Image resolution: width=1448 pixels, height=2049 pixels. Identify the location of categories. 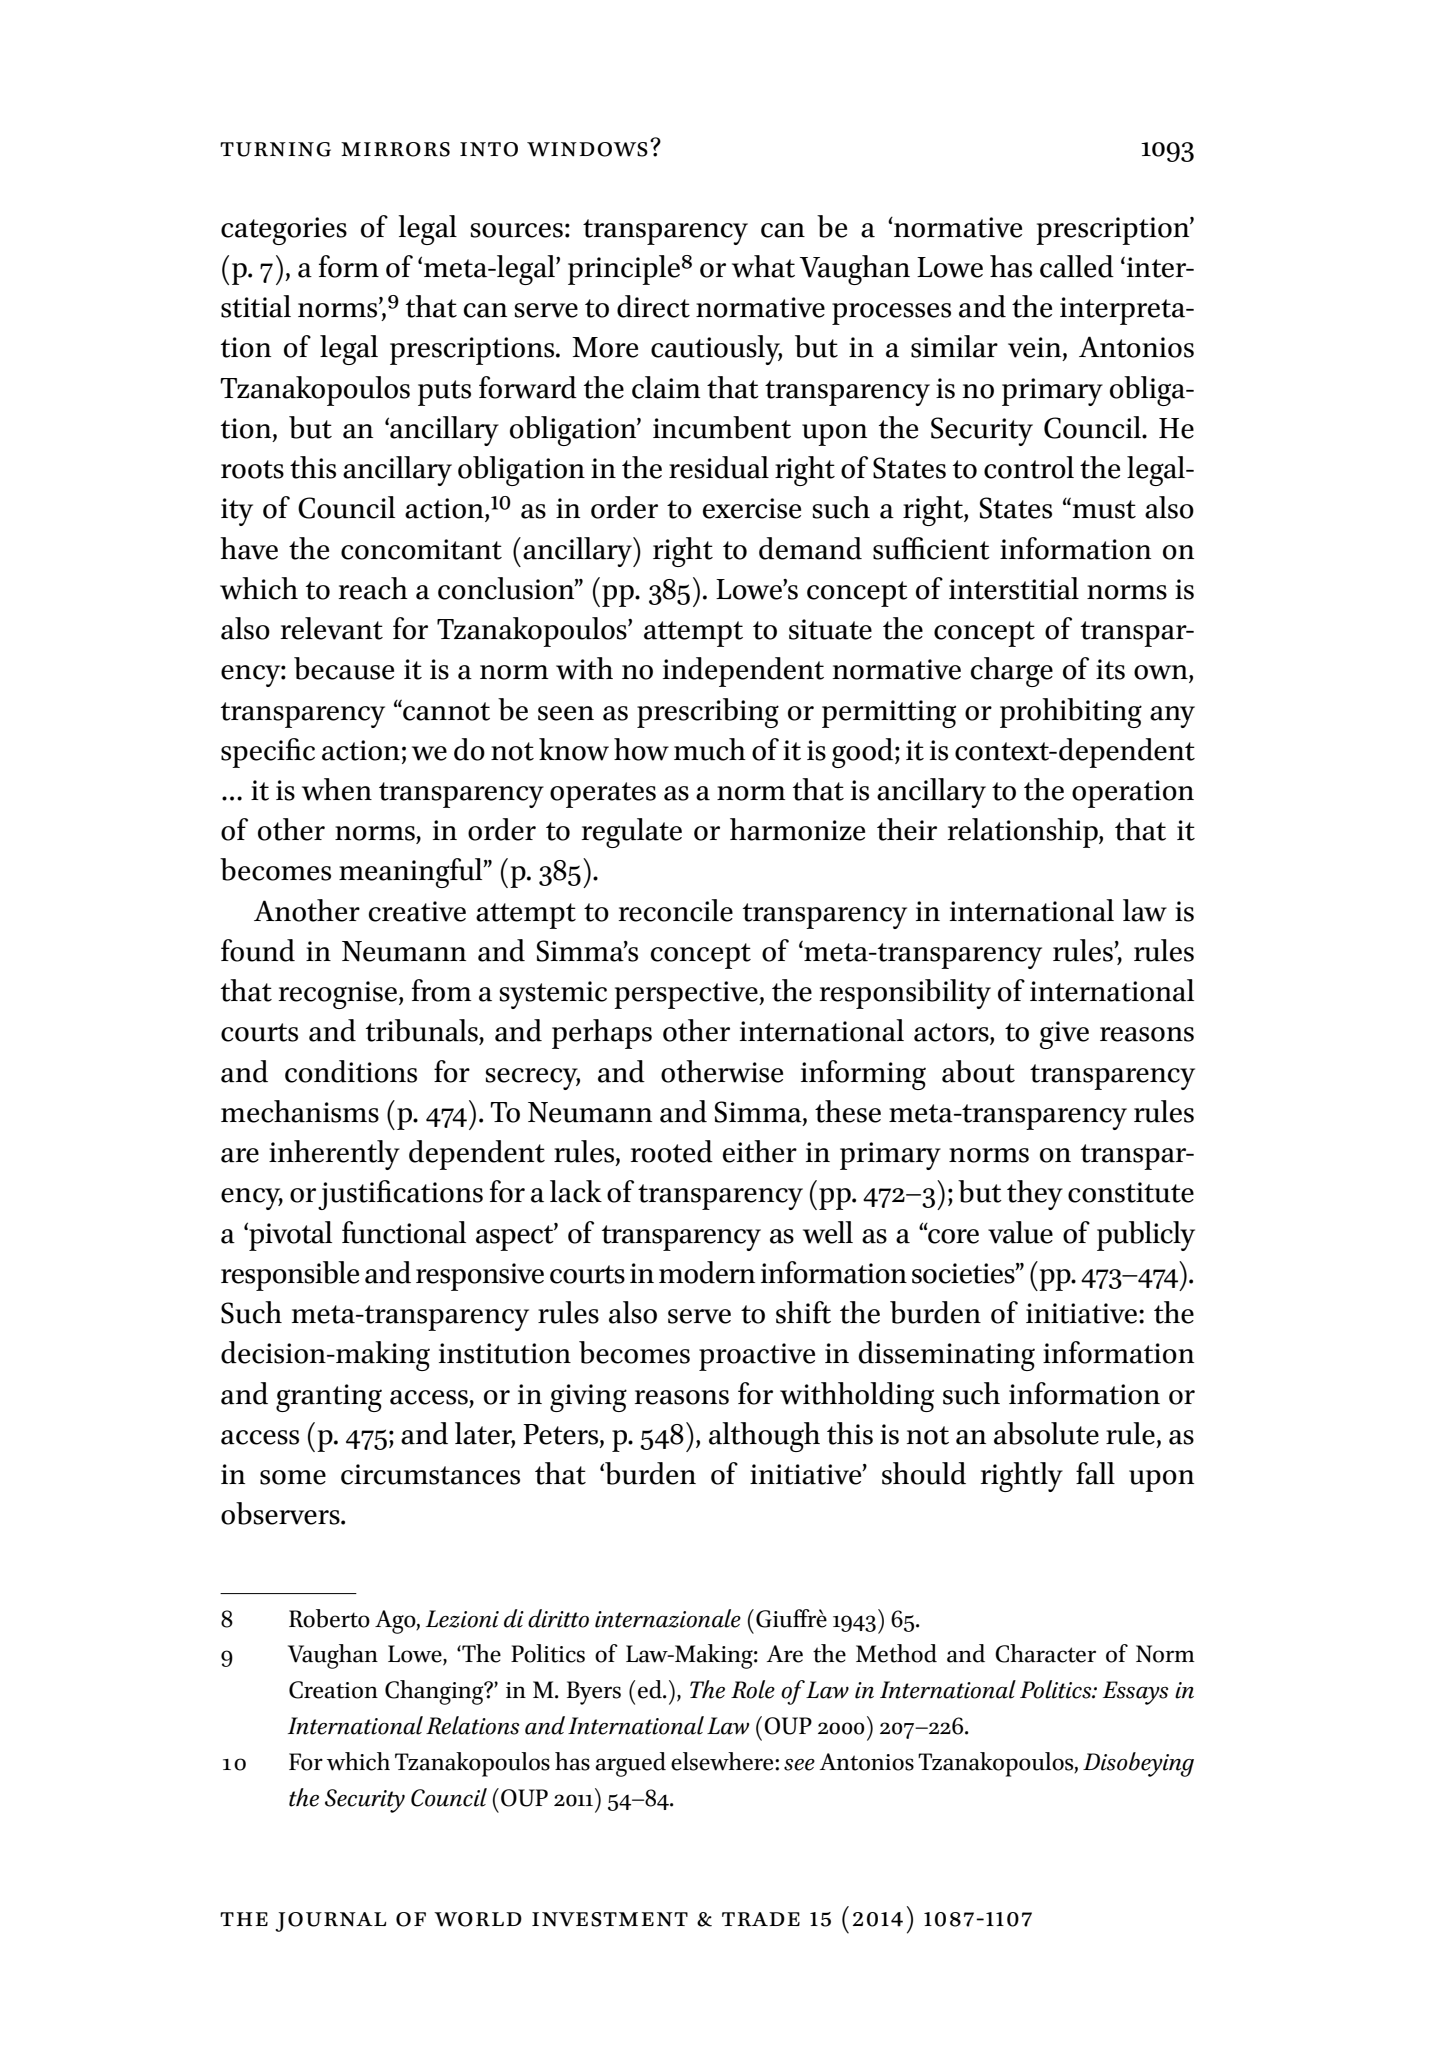
(284, 231).
